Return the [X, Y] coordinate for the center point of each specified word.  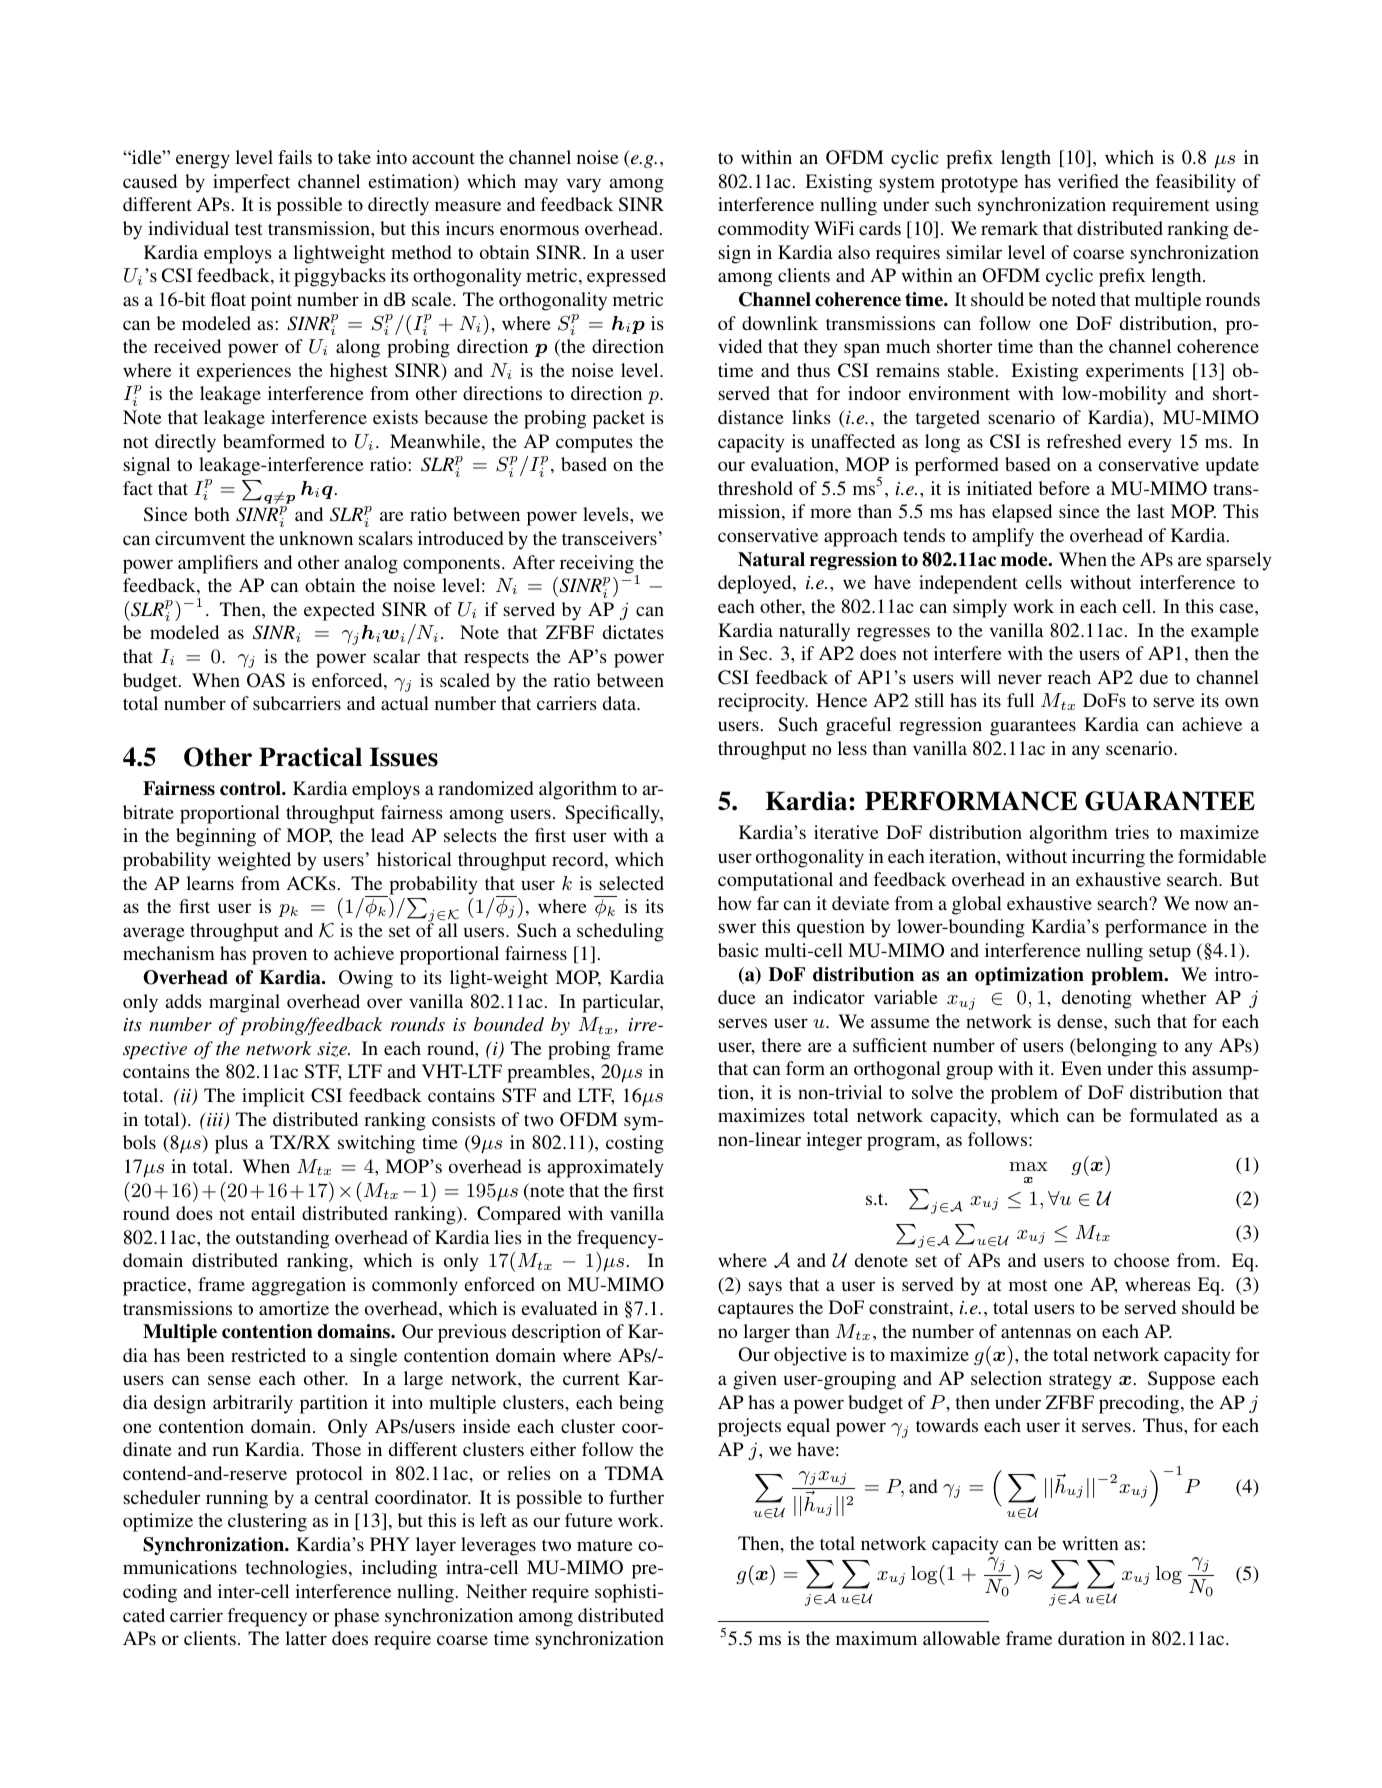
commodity [763, 230]
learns [210, 883]
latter [306, 1638]
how [735, 903]
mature [605, 1545]
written [1090, 1543]
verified [1088, 181]
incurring [1108, 858]
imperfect [251, 183]
